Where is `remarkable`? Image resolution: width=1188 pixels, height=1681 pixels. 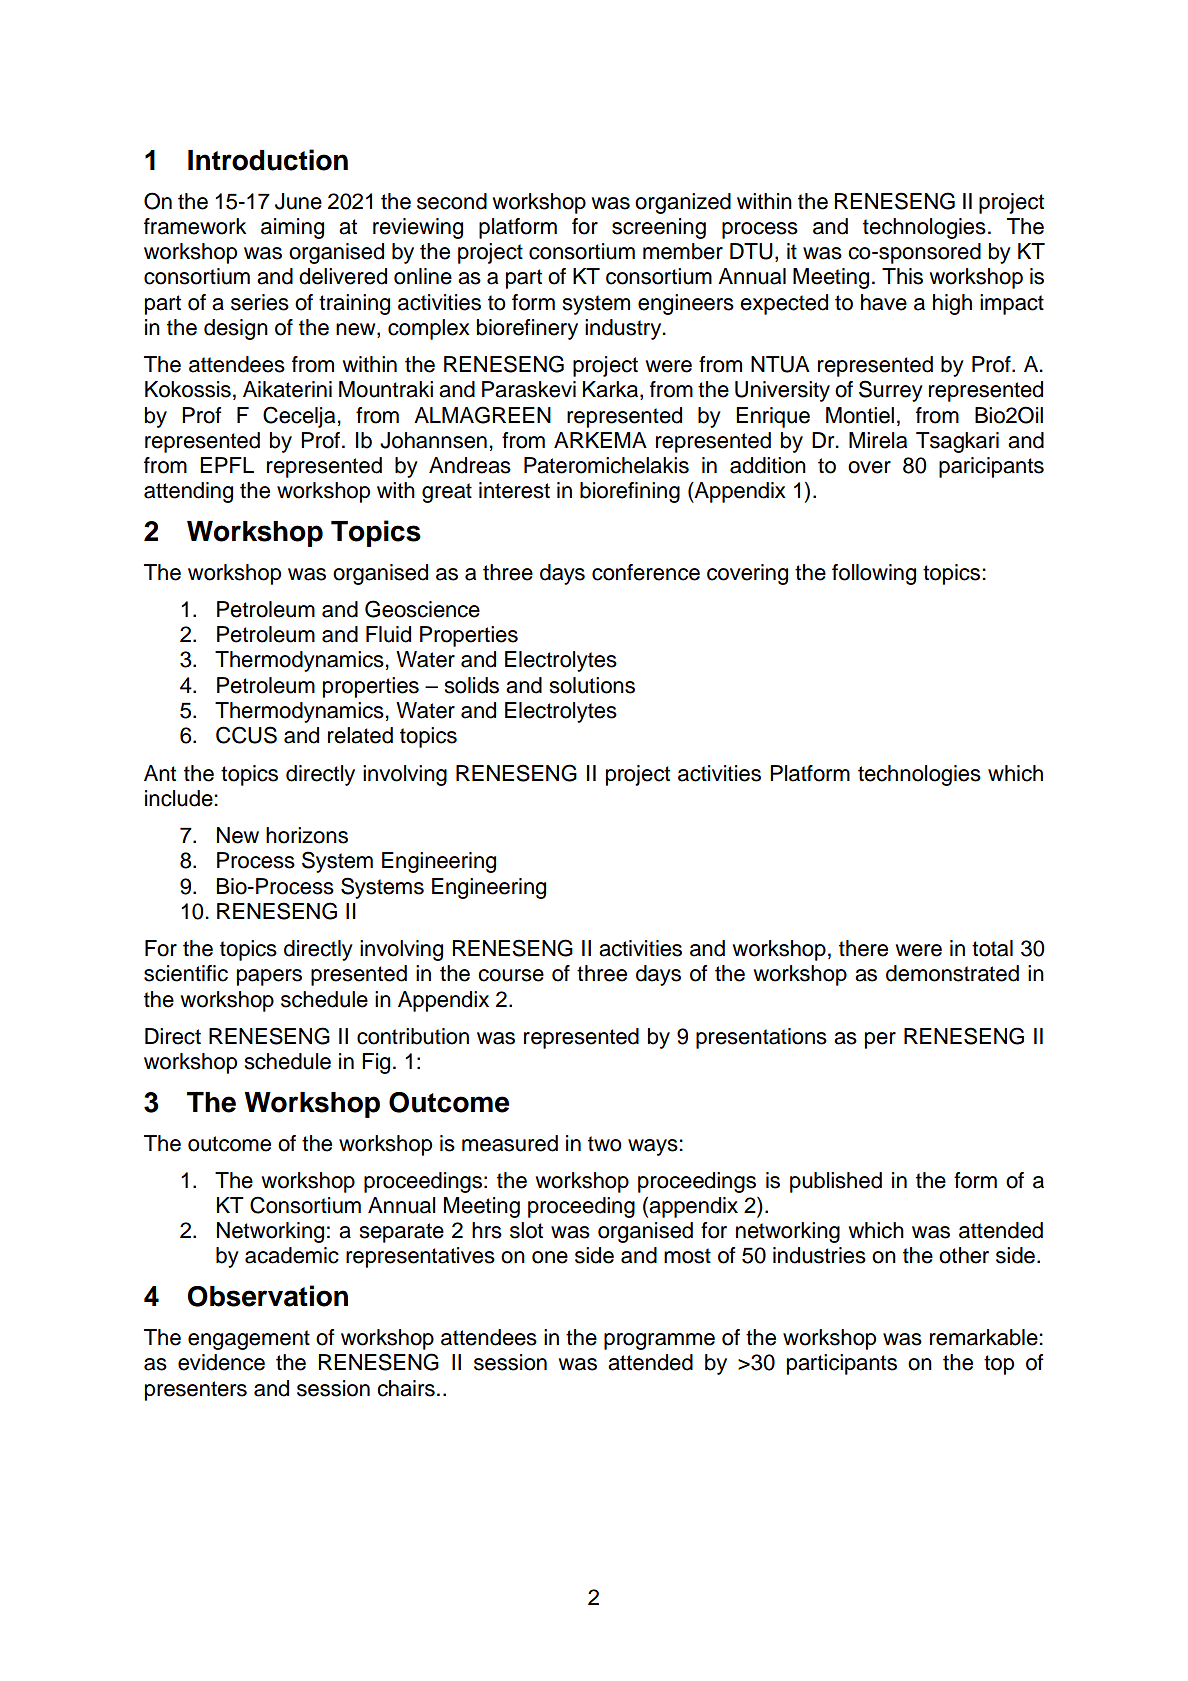
remarkable is located at coordinates (985, 1337).
